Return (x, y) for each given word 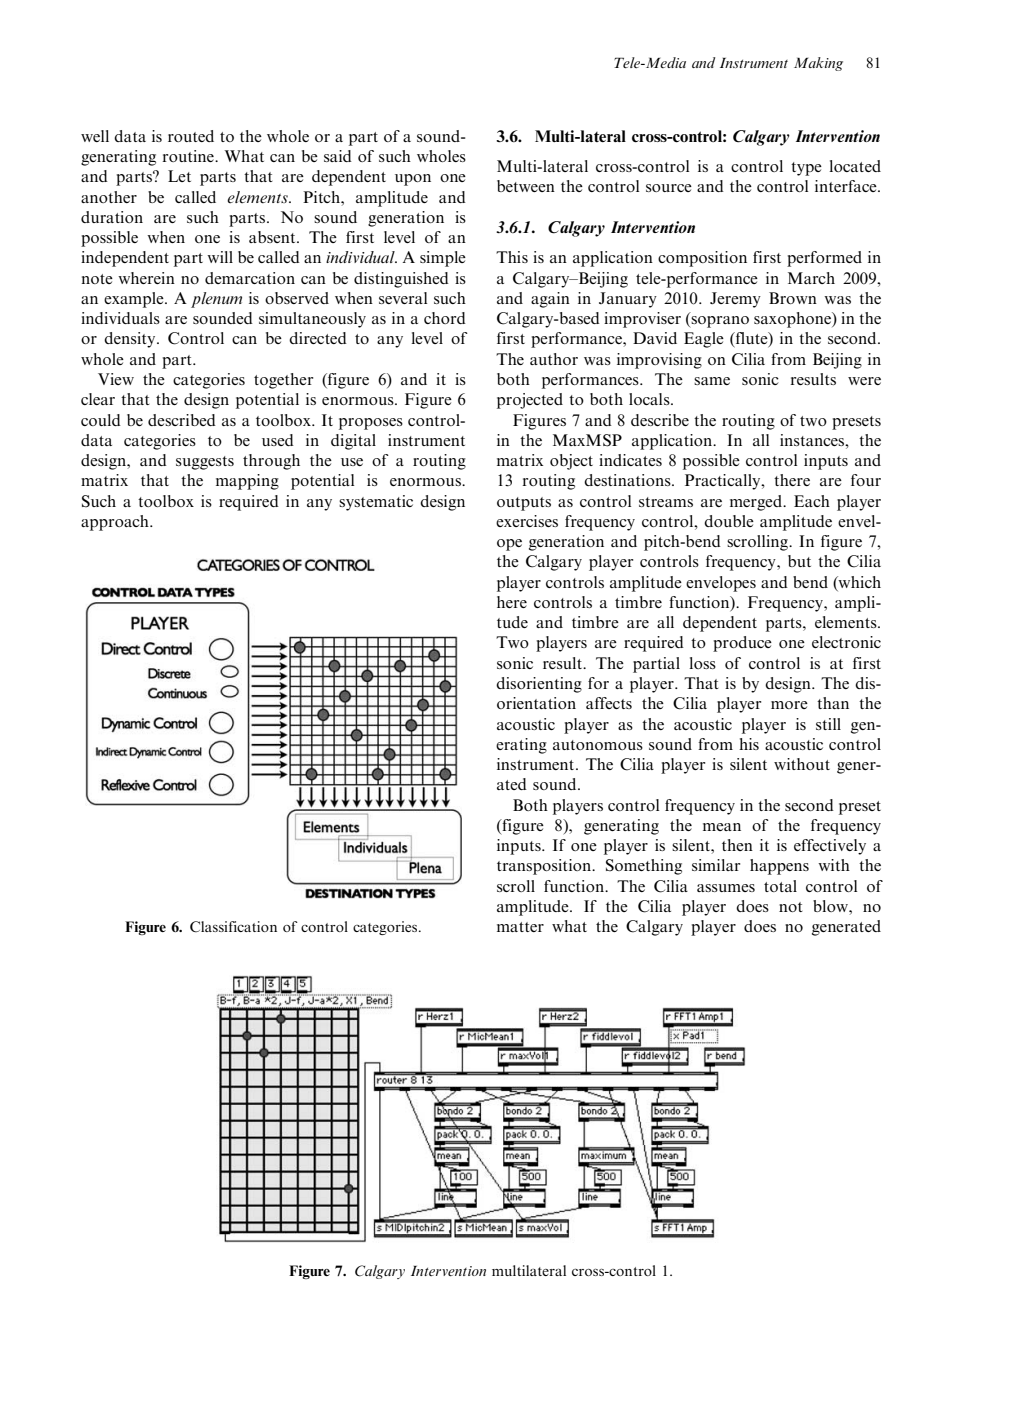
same (712, 381)
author (554, 359)
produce (742, 644)
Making (818, 64)
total (780, 886)
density (131, 340)
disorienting (539, 685)
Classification (233, 927)
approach (116, 523)
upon (413, 180)
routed (191, 136)
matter (520, 927)
